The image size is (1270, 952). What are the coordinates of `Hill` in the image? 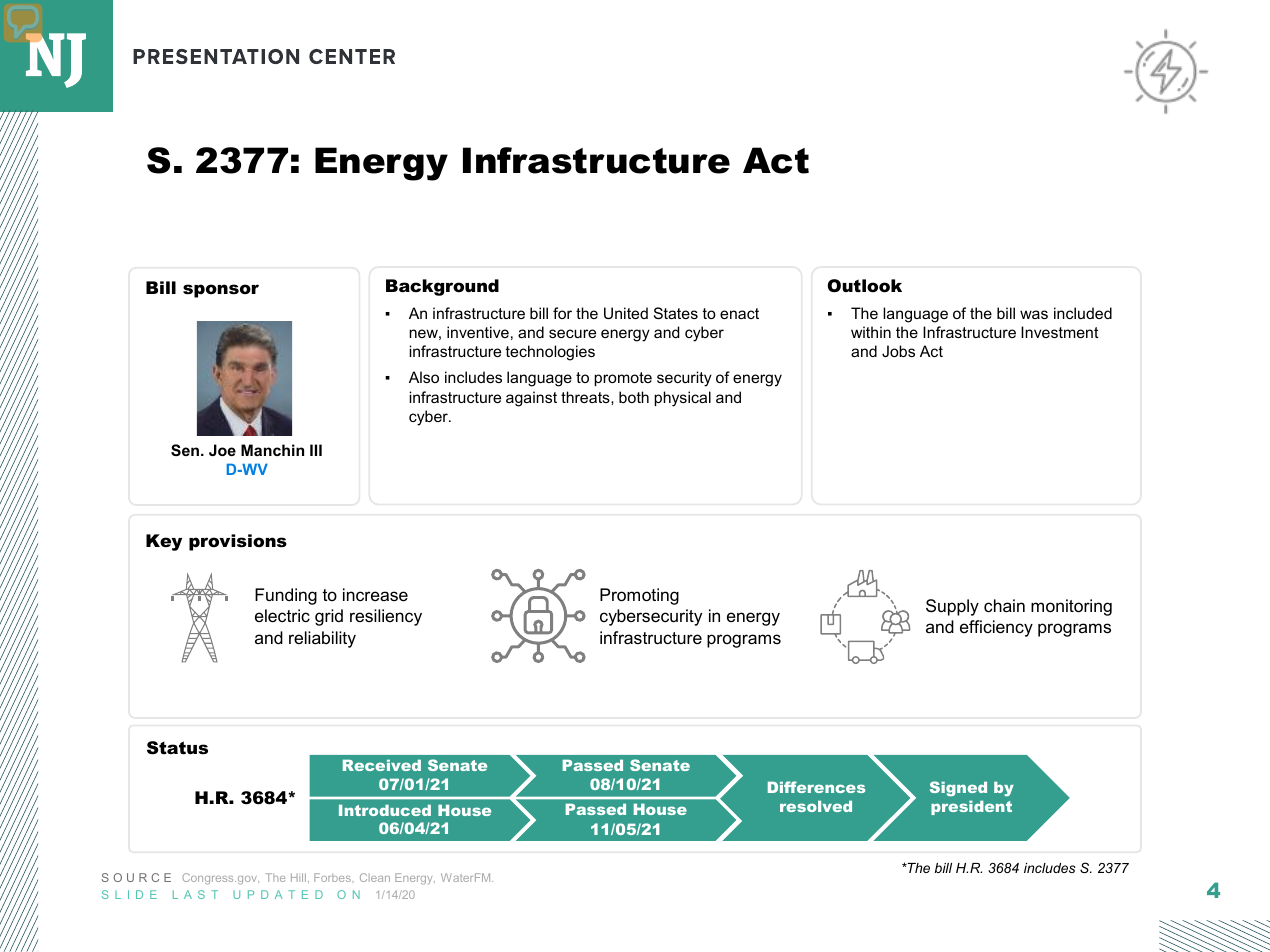 It's located at (300, 878).
